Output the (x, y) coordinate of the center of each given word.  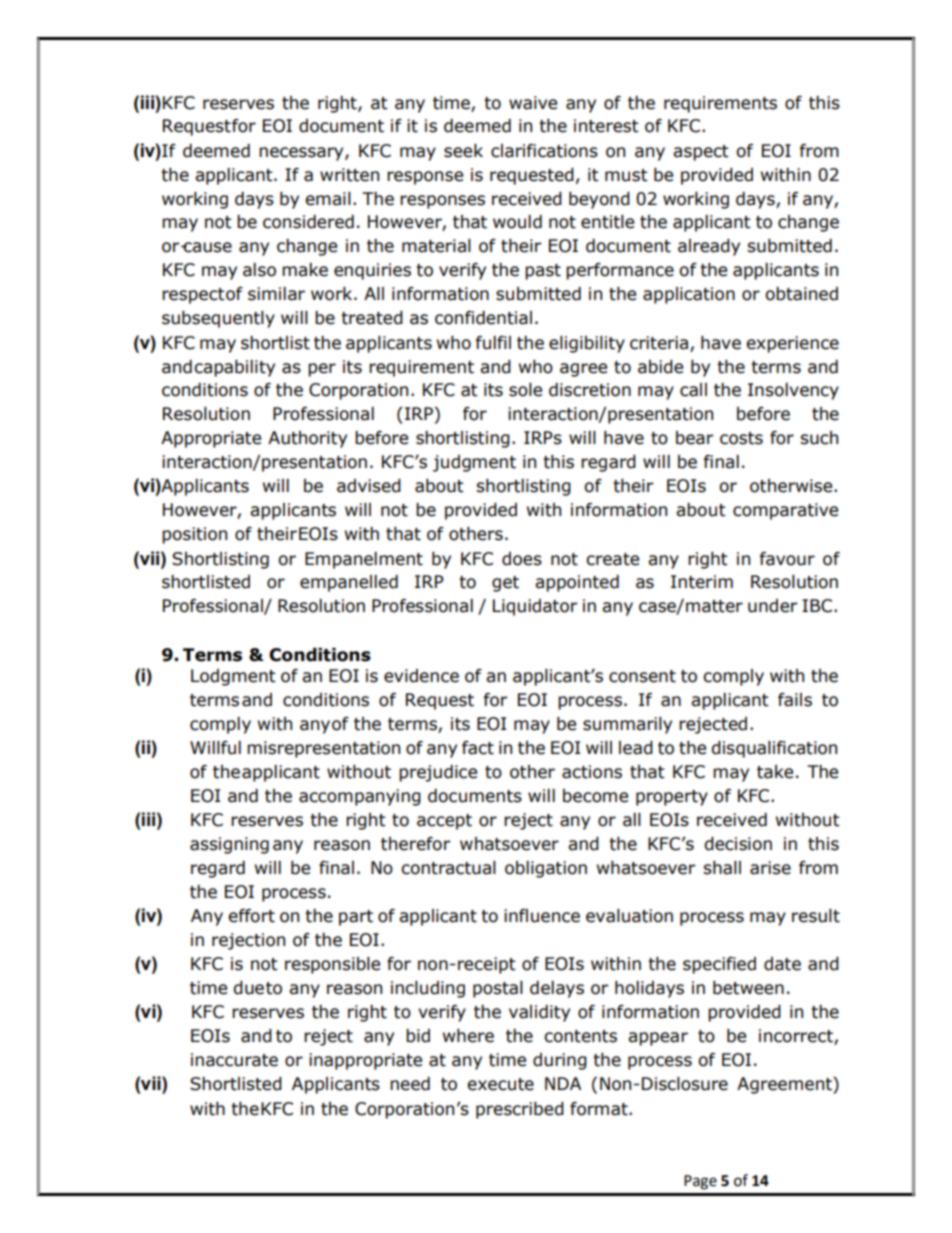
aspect (700, 153)
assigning (229, 845)
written (349, 175)
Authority (307, 439)
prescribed (520, 1110)
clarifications (544, 151)
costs (741, 438)
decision (738, 844)
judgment (474, 463)
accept (444, 822)
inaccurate (234, 1060)
